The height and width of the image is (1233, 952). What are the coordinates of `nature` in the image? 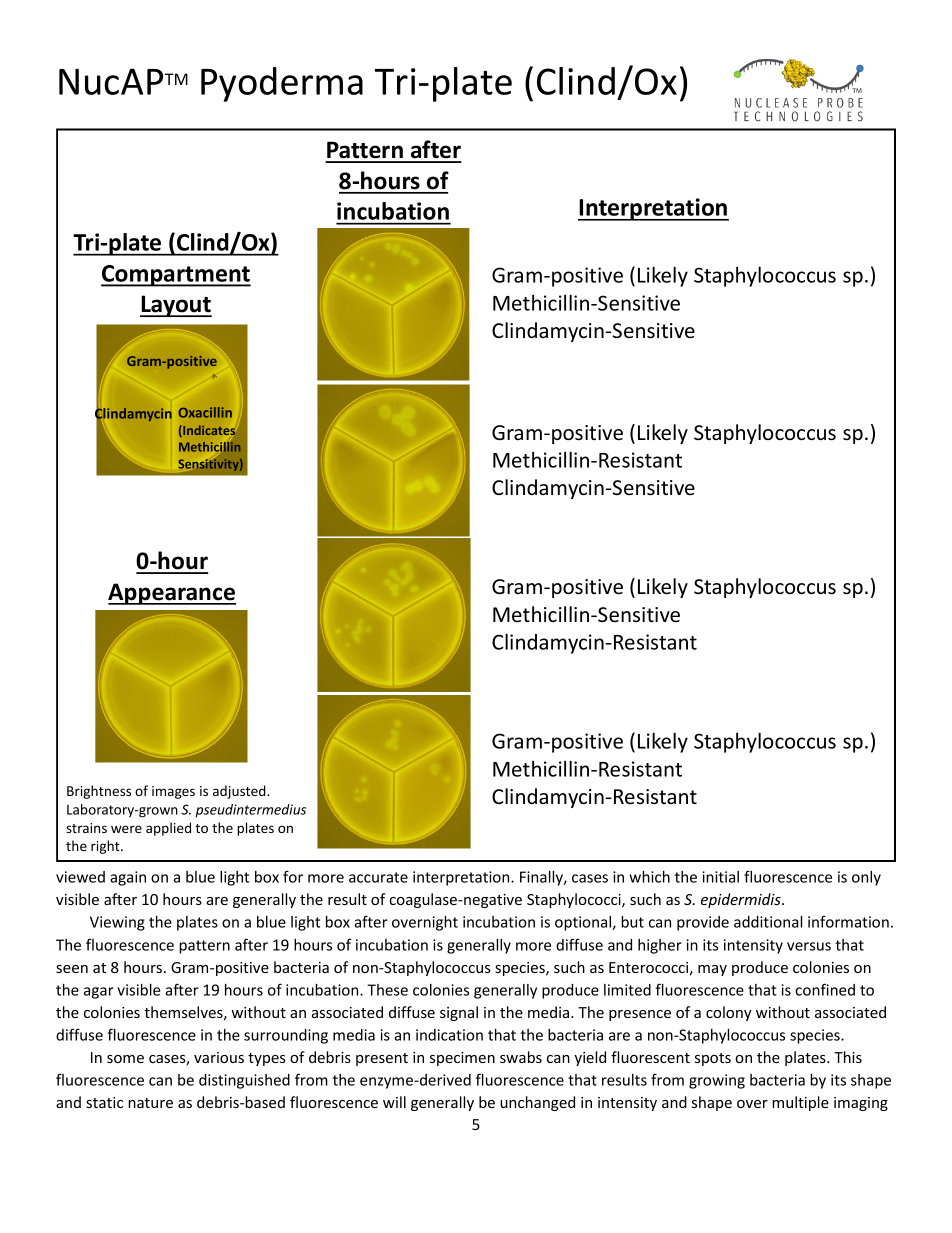 It's located at (150, 1103).
